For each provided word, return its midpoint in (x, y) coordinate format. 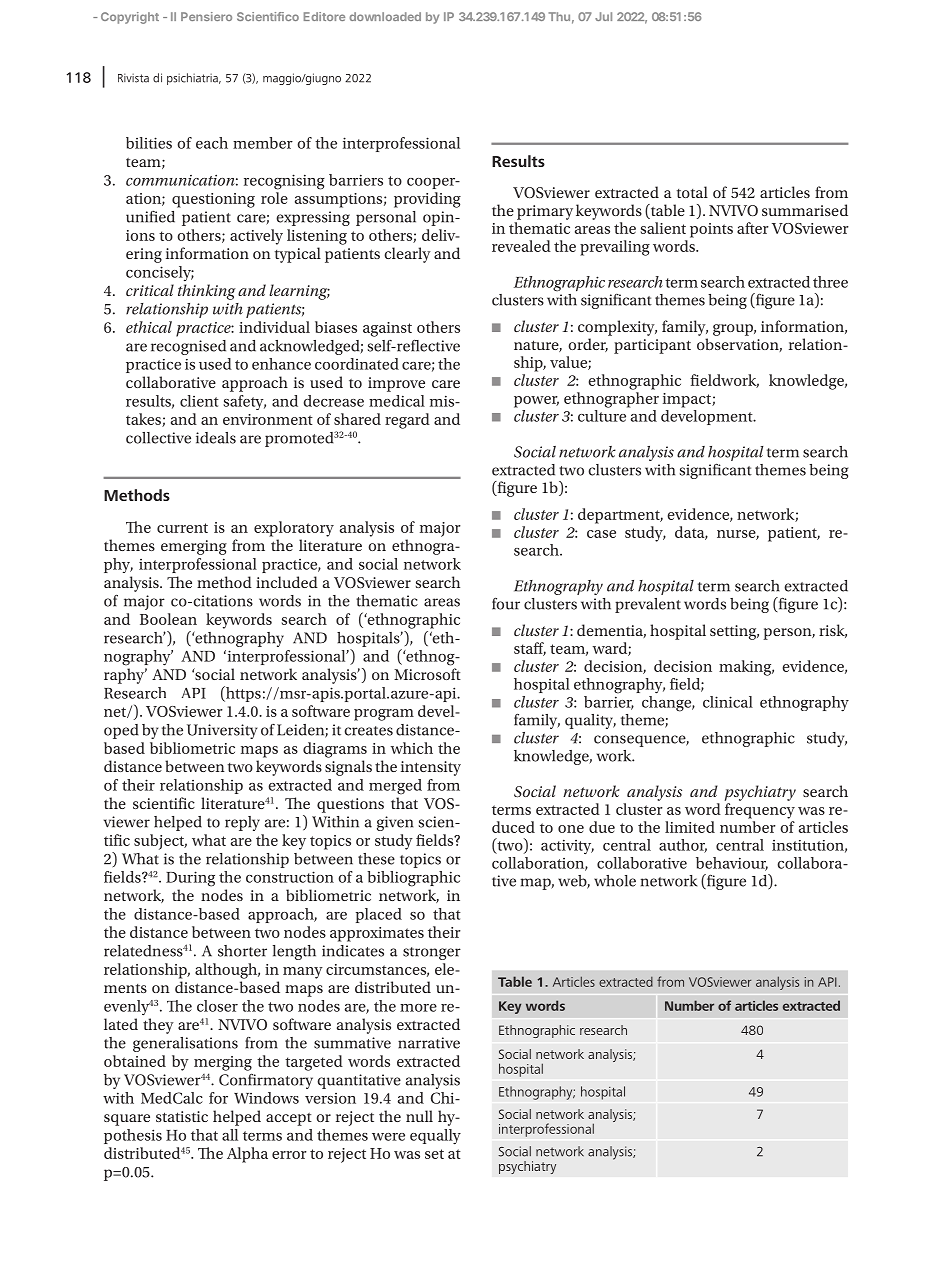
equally (435, 1137)
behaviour (732, 864)
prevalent (648, 605)
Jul (603, 16)
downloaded (385, 16)
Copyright (130, 18)
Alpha (247, 1155)
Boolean (168, 619)
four (506, 604)
